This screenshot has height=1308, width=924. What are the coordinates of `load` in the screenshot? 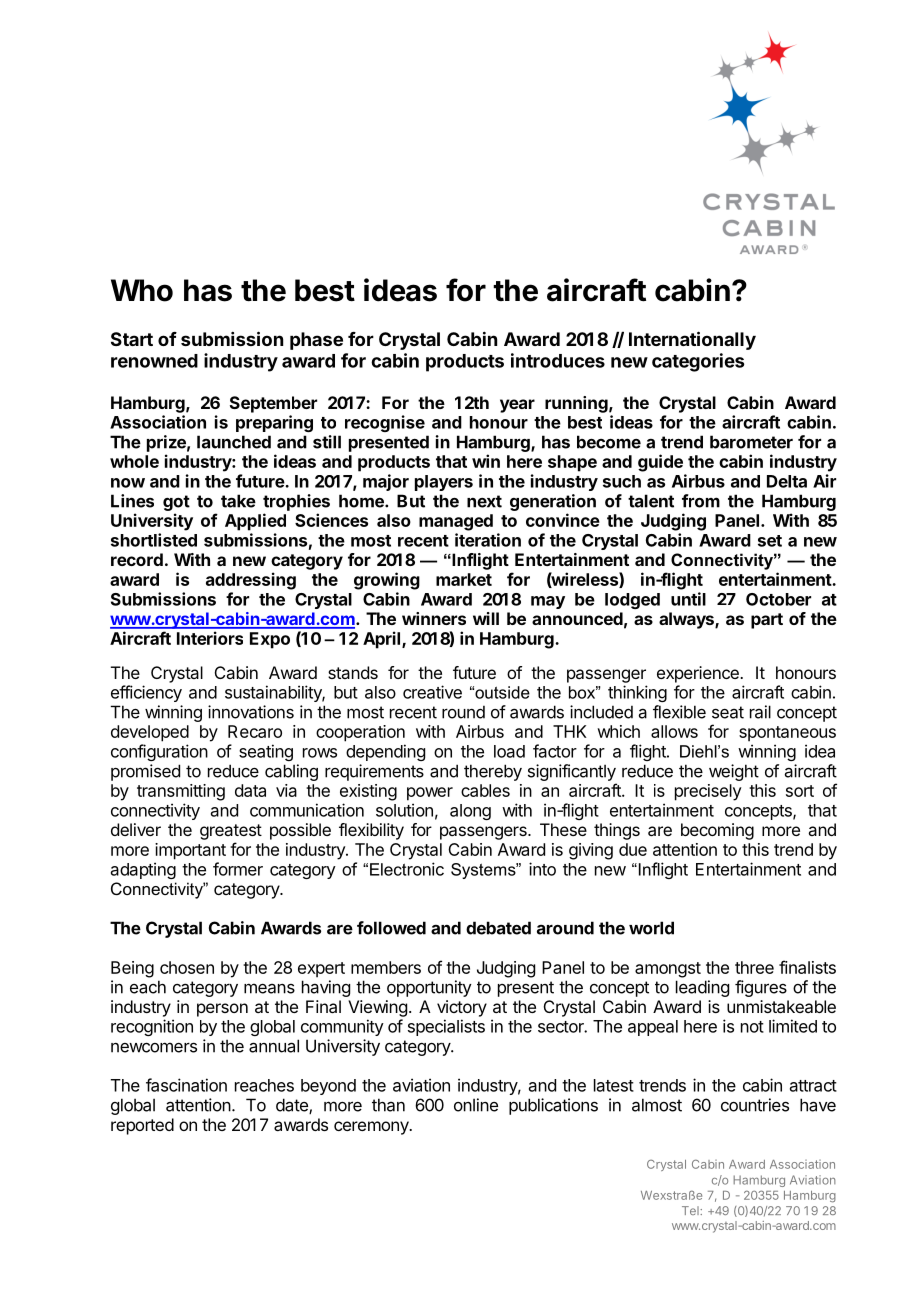 It's located at (509, 751).
